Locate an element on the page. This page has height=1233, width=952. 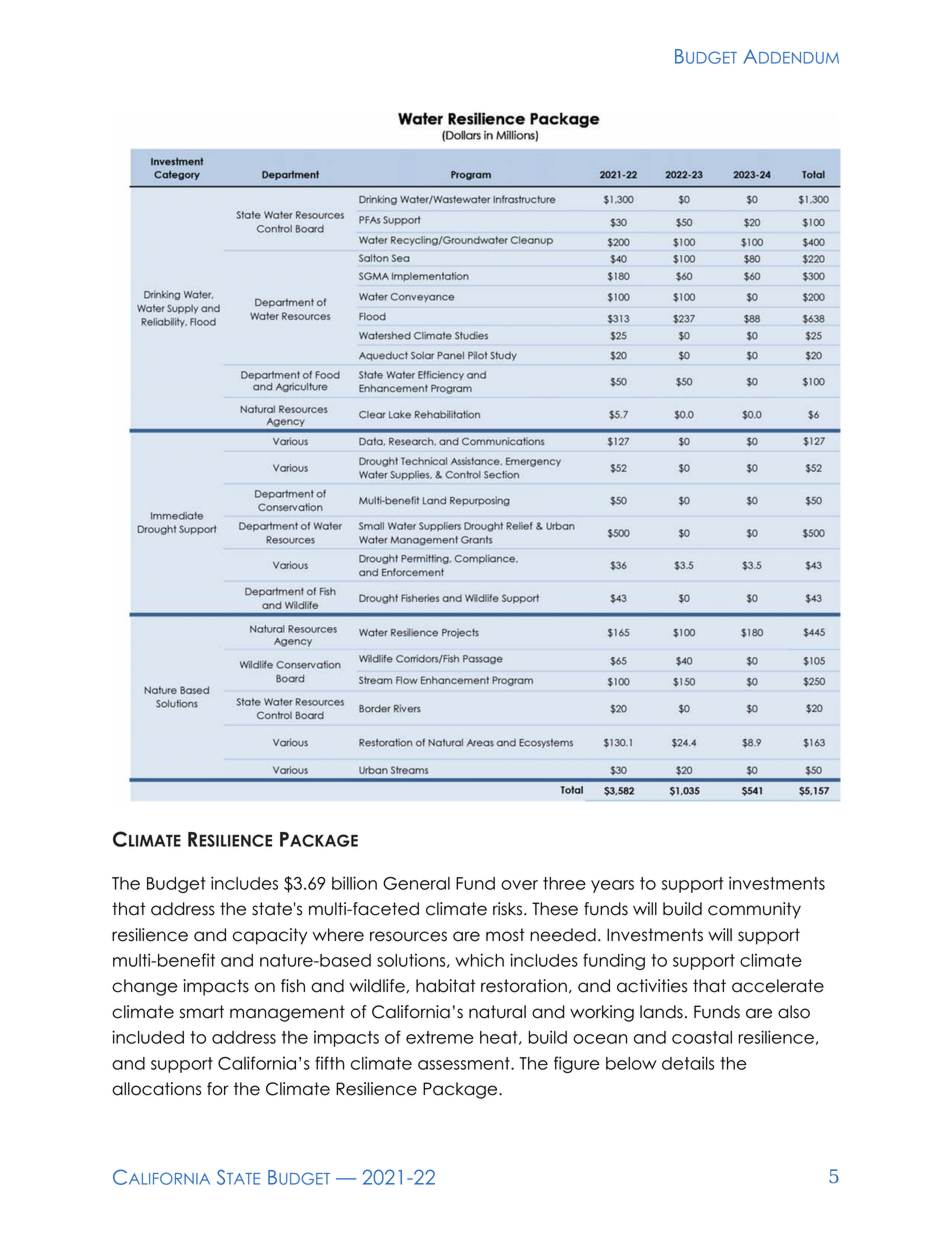
smart is located at coordinates (202, 1012).
